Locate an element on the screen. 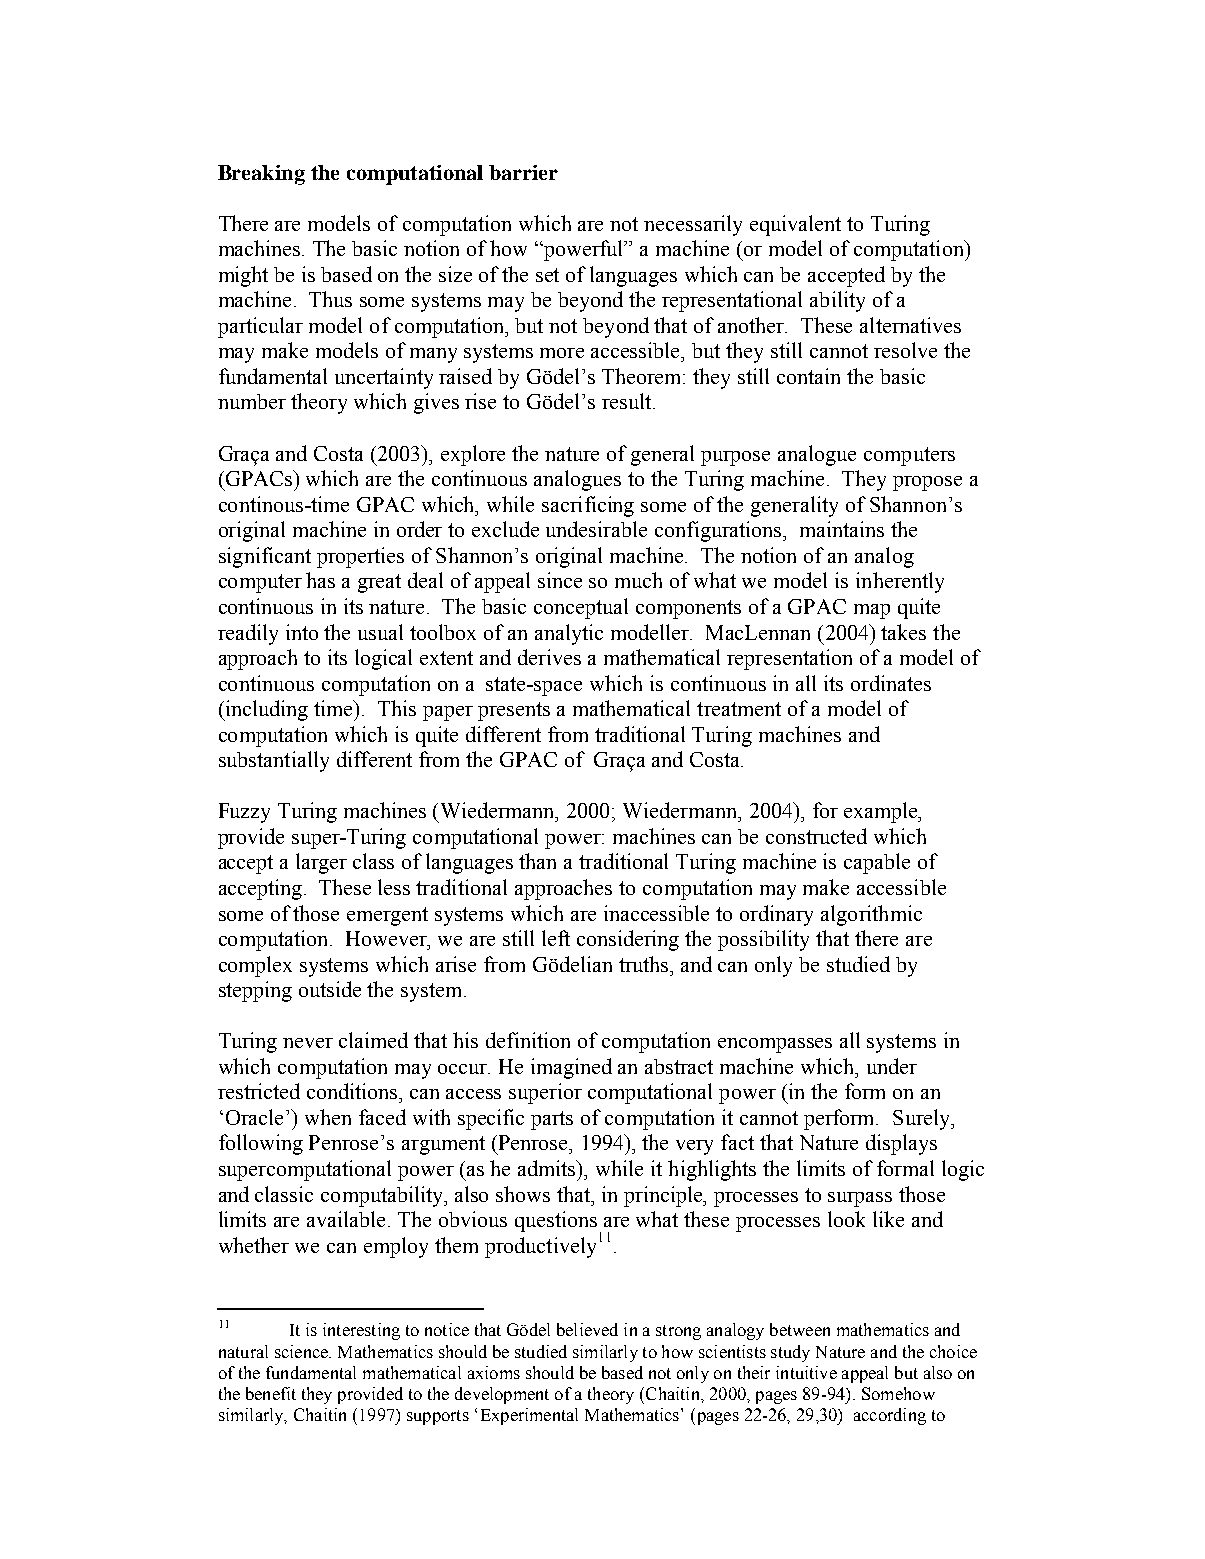 The width and height of the screenshot is (1205, 1559). substantially is located at coordinates (274, 761).
